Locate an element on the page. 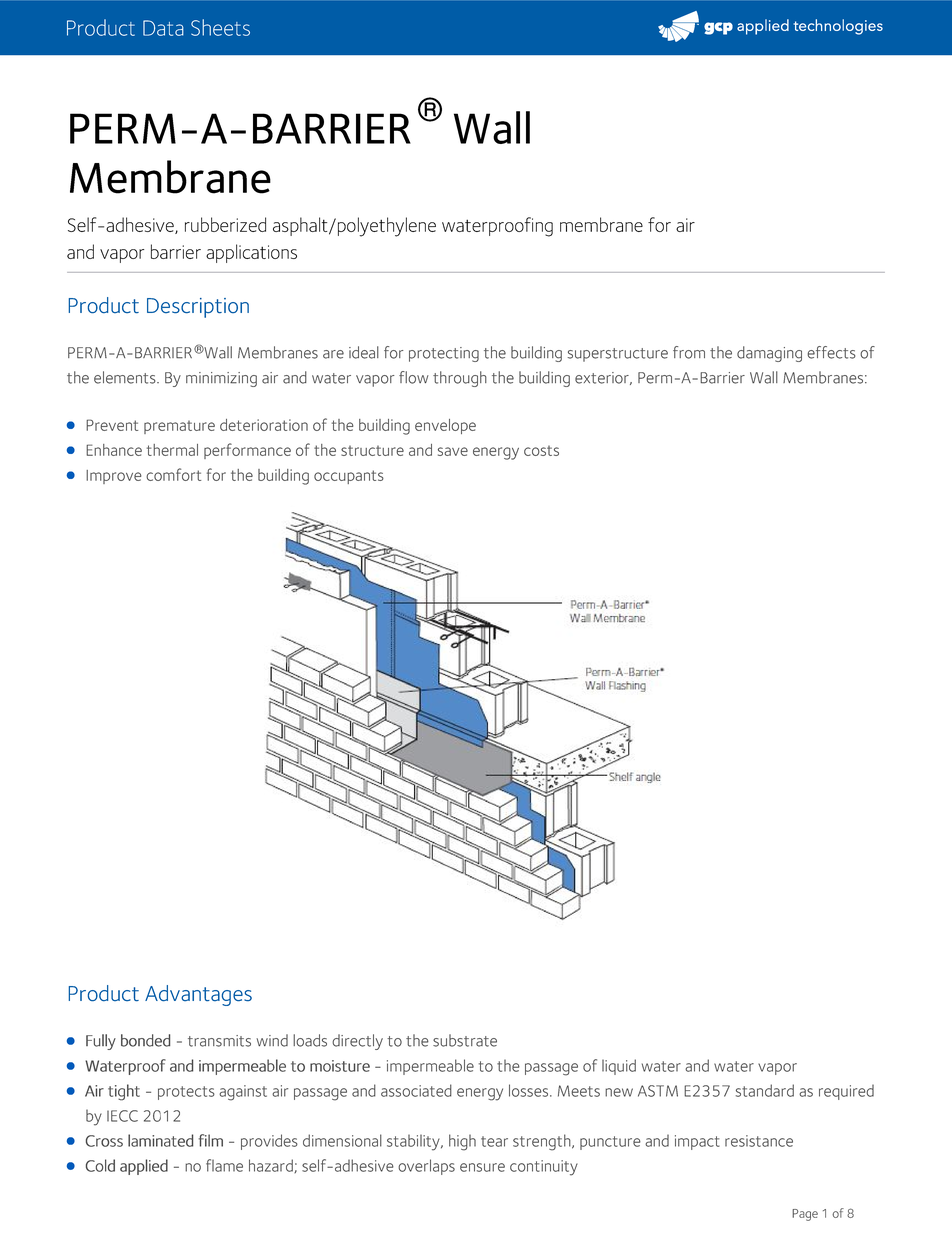 The width and height of the image is (952, 1233). protecting is located at coordinates (444, 354).
